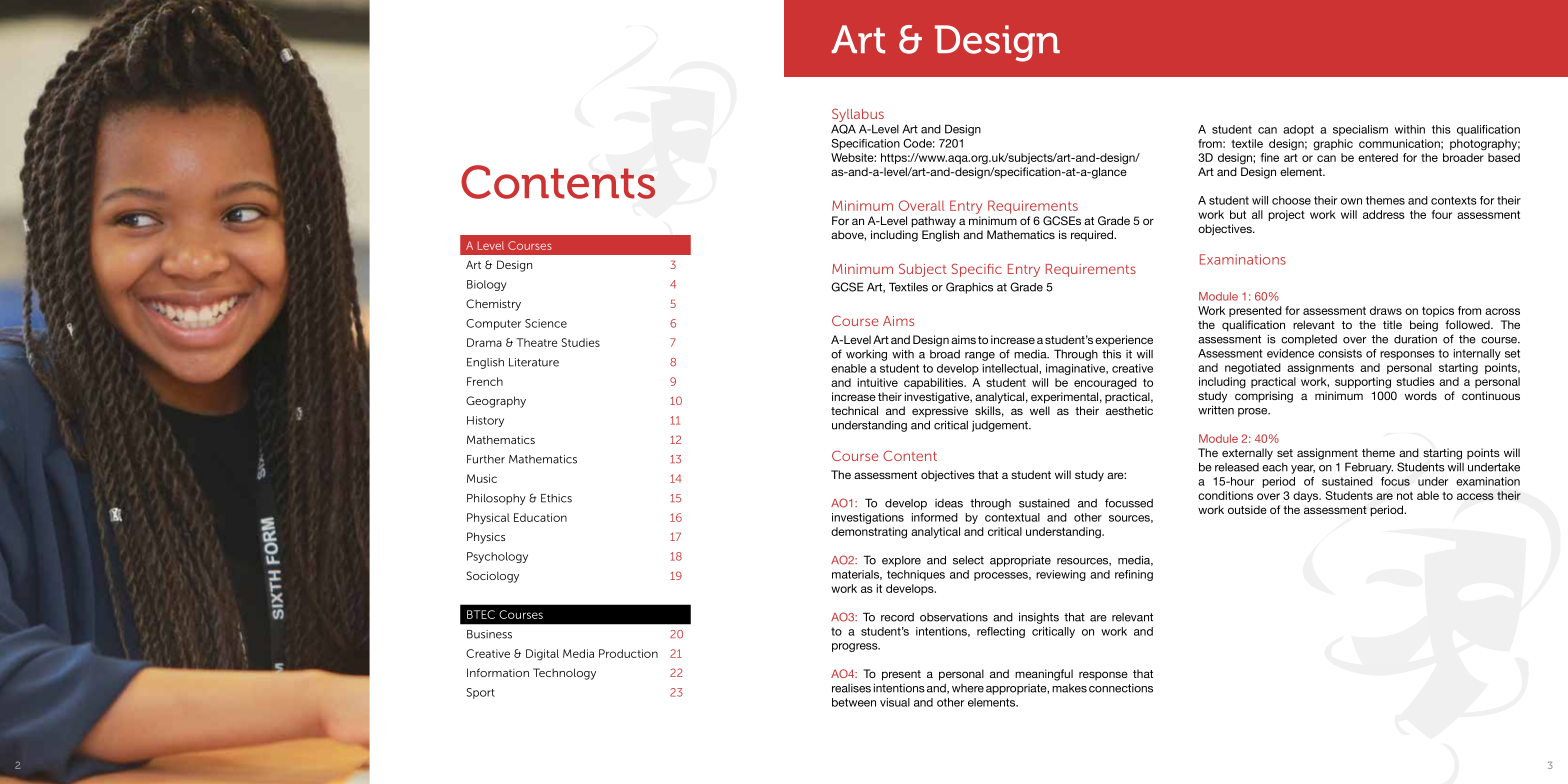 The width and height of the screenshot is (1568, 784). Describe the element at coordinates (564, 674) in the screenshot. I see `Technology` at that location.
